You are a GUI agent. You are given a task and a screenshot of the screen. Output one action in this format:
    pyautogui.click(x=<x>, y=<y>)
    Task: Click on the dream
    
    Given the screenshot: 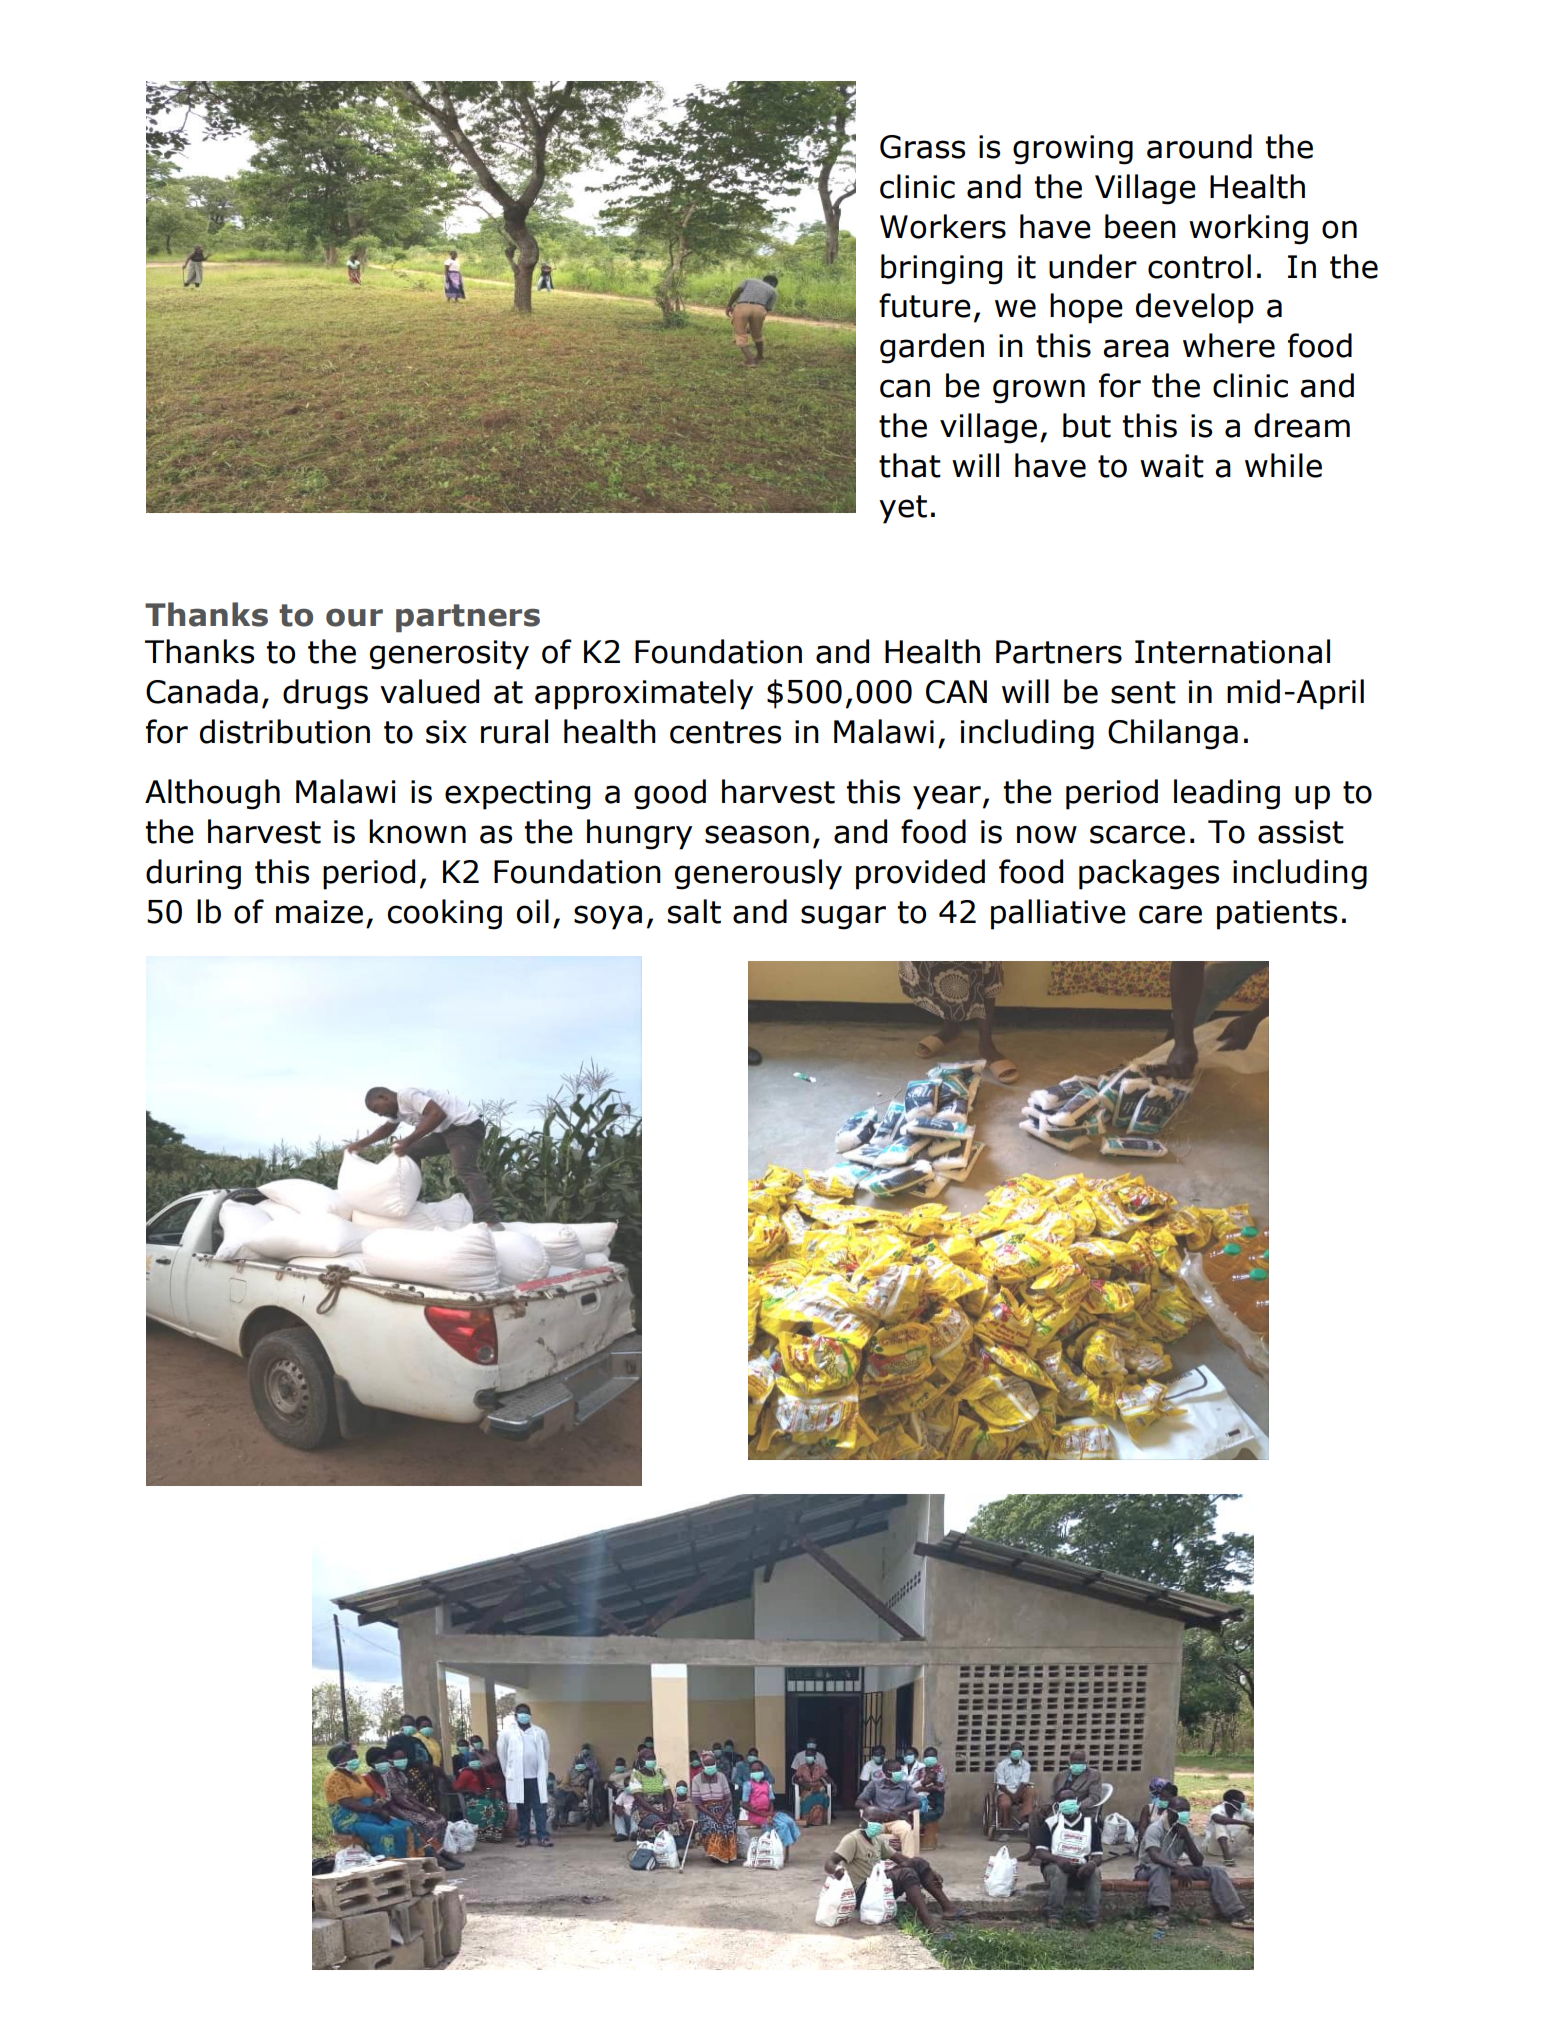 What is the action you would take?
    pyautogui.click(x=1302, y=425)
